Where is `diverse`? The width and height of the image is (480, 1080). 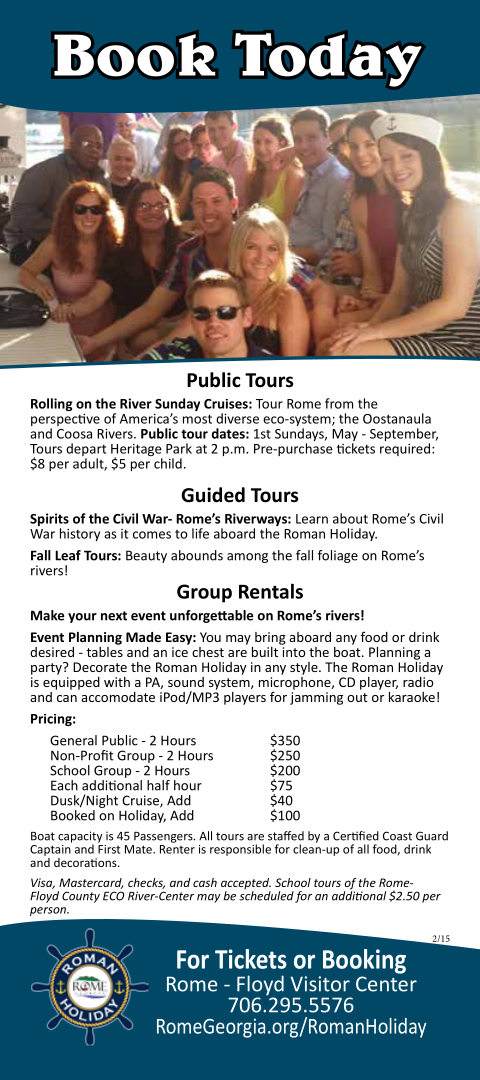 diverse is located at coordinates (237, 418).
